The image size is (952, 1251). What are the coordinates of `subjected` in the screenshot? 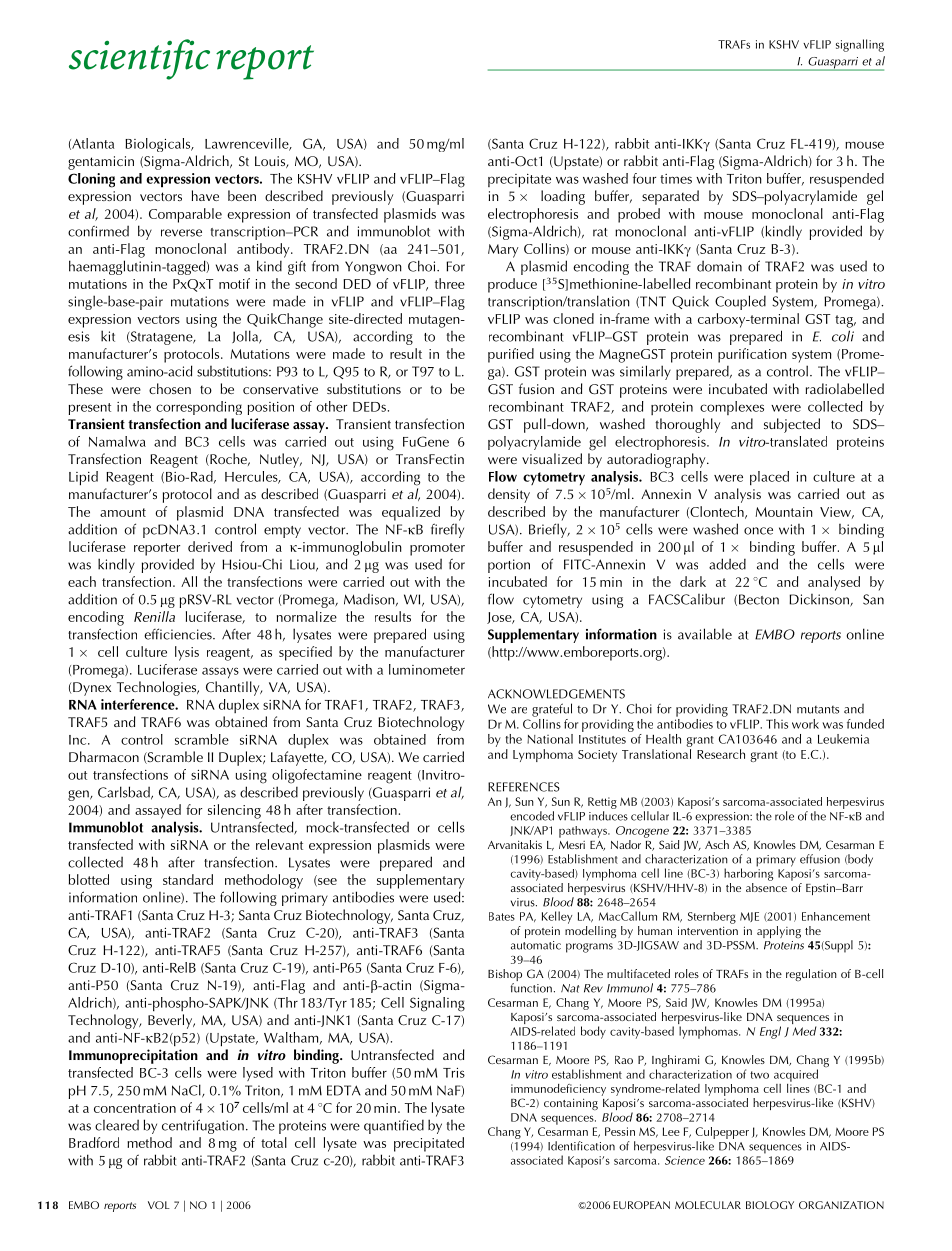 It's located at (792, 425).
